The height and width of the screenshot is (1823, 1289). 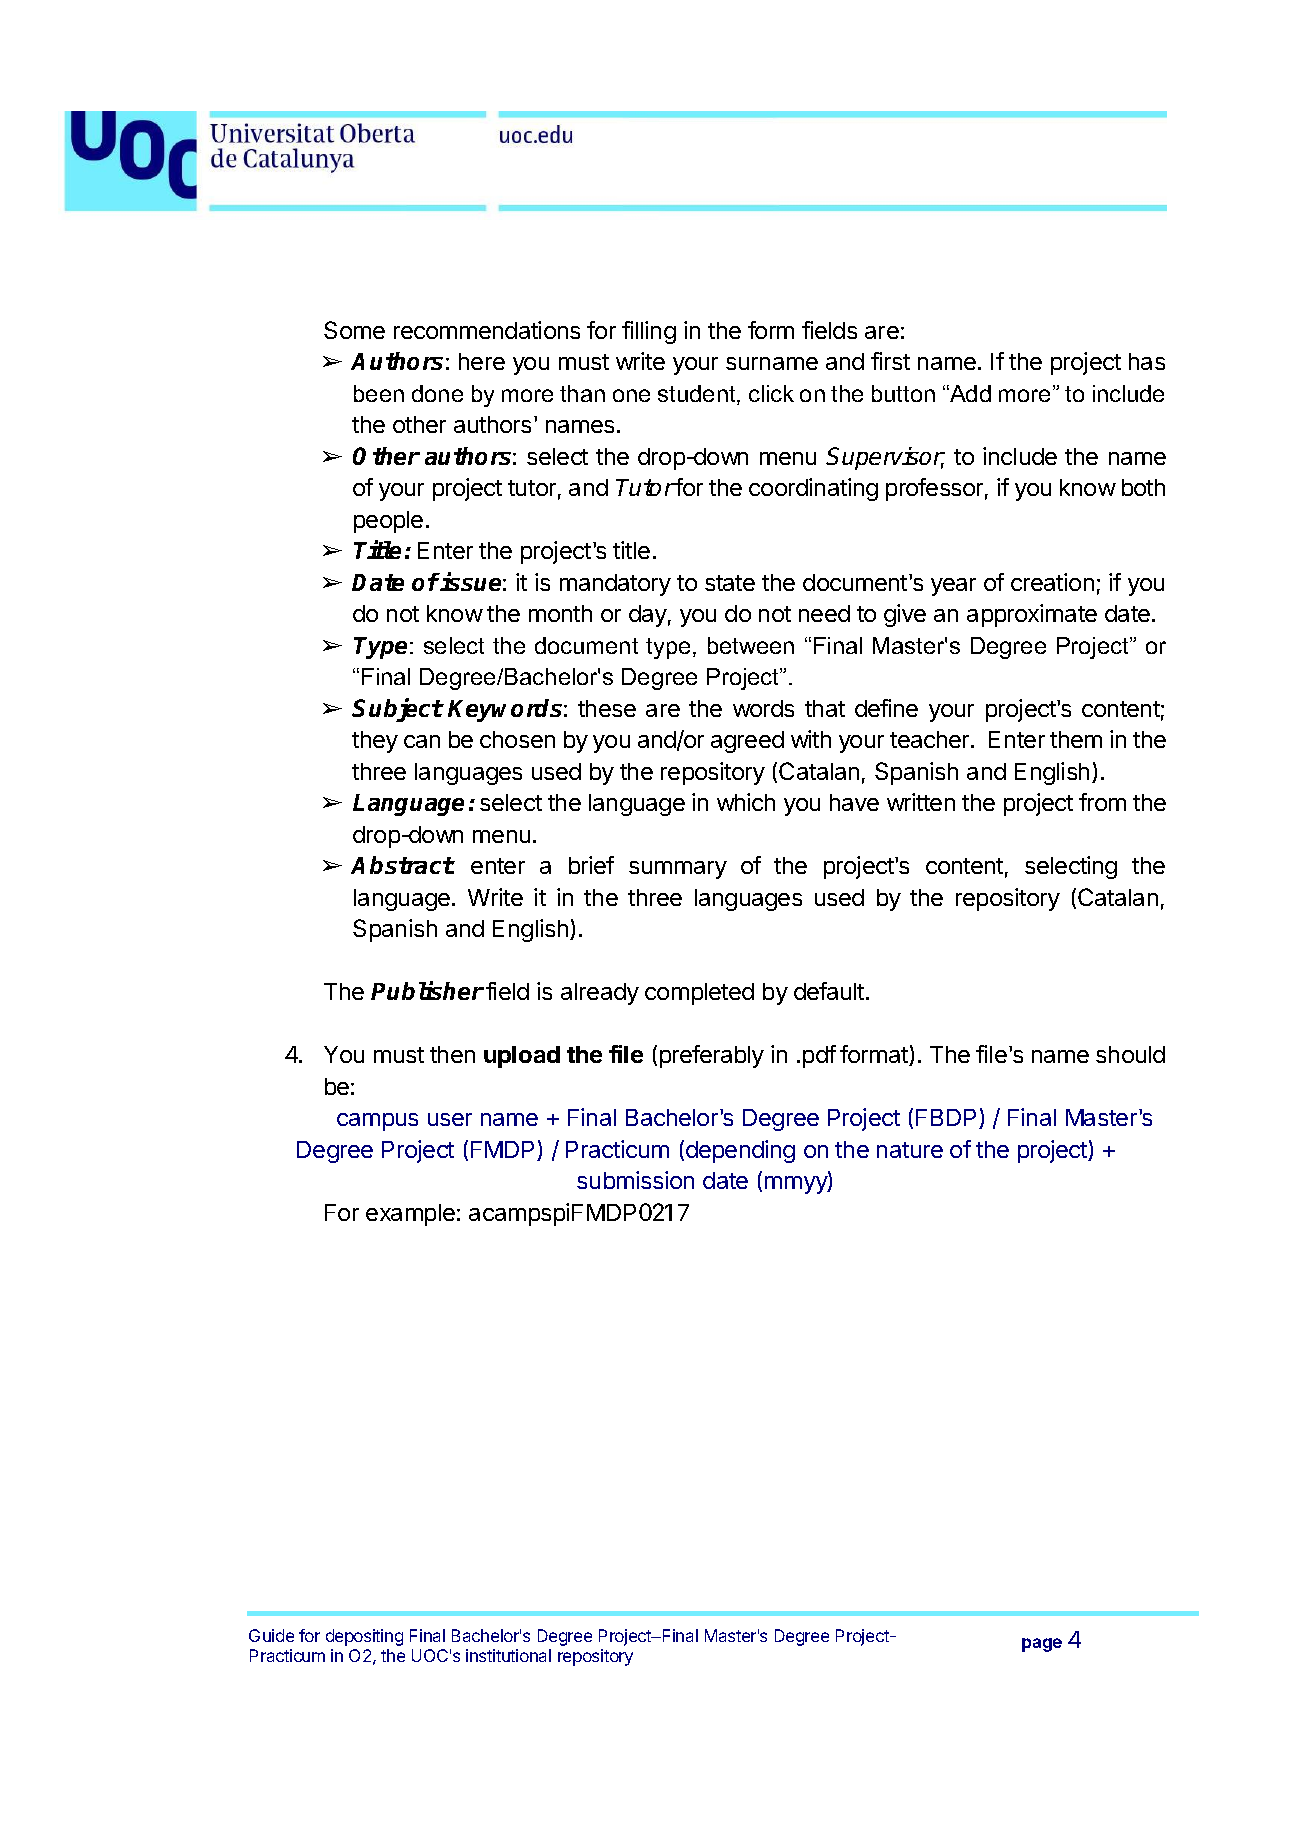 What do you see at coordinates (375, 742) in the screenshot?
I see `they` at bounding box center [375, 742].
